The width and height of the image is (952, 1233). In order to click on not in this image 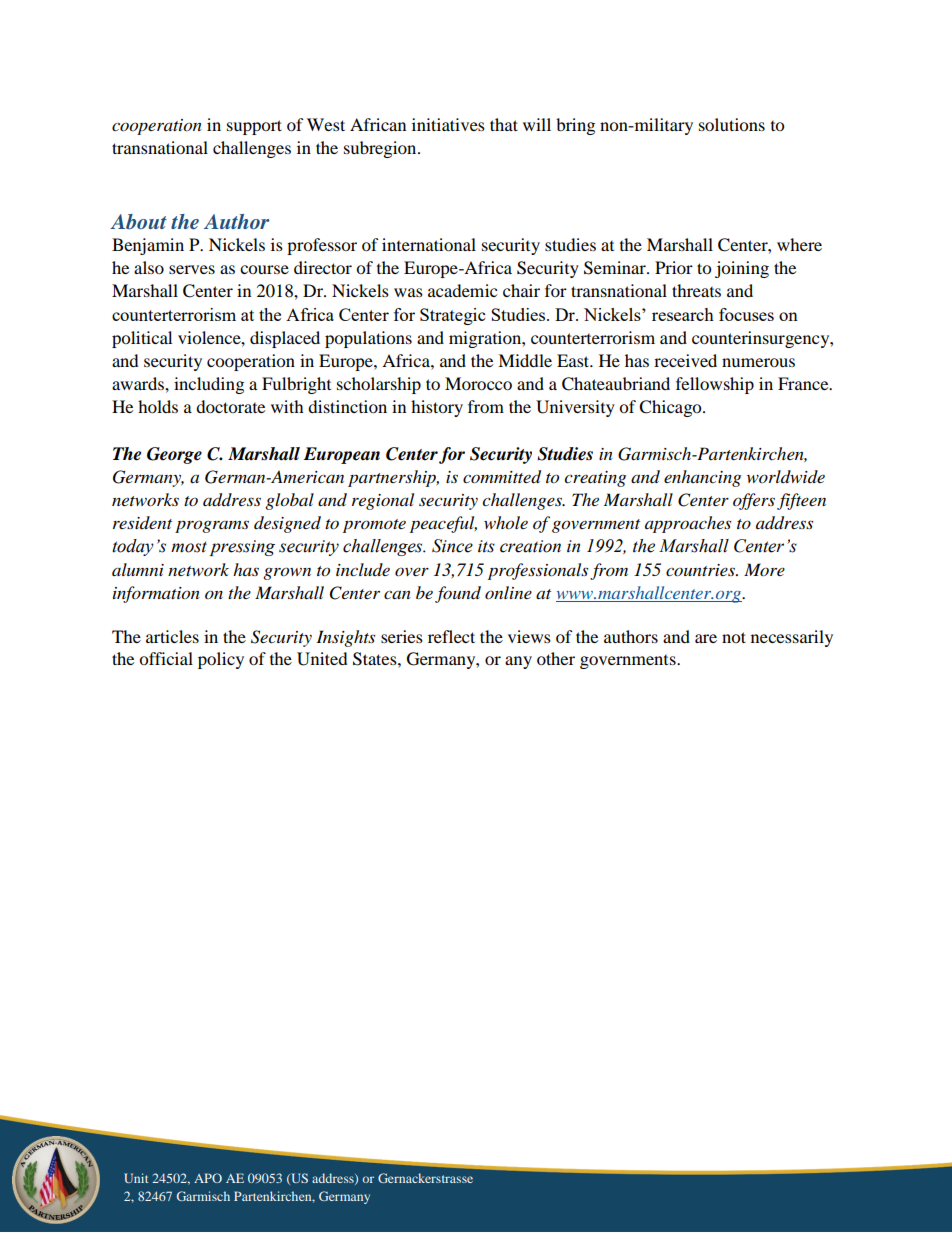, I will do `click(734, 637)`.
